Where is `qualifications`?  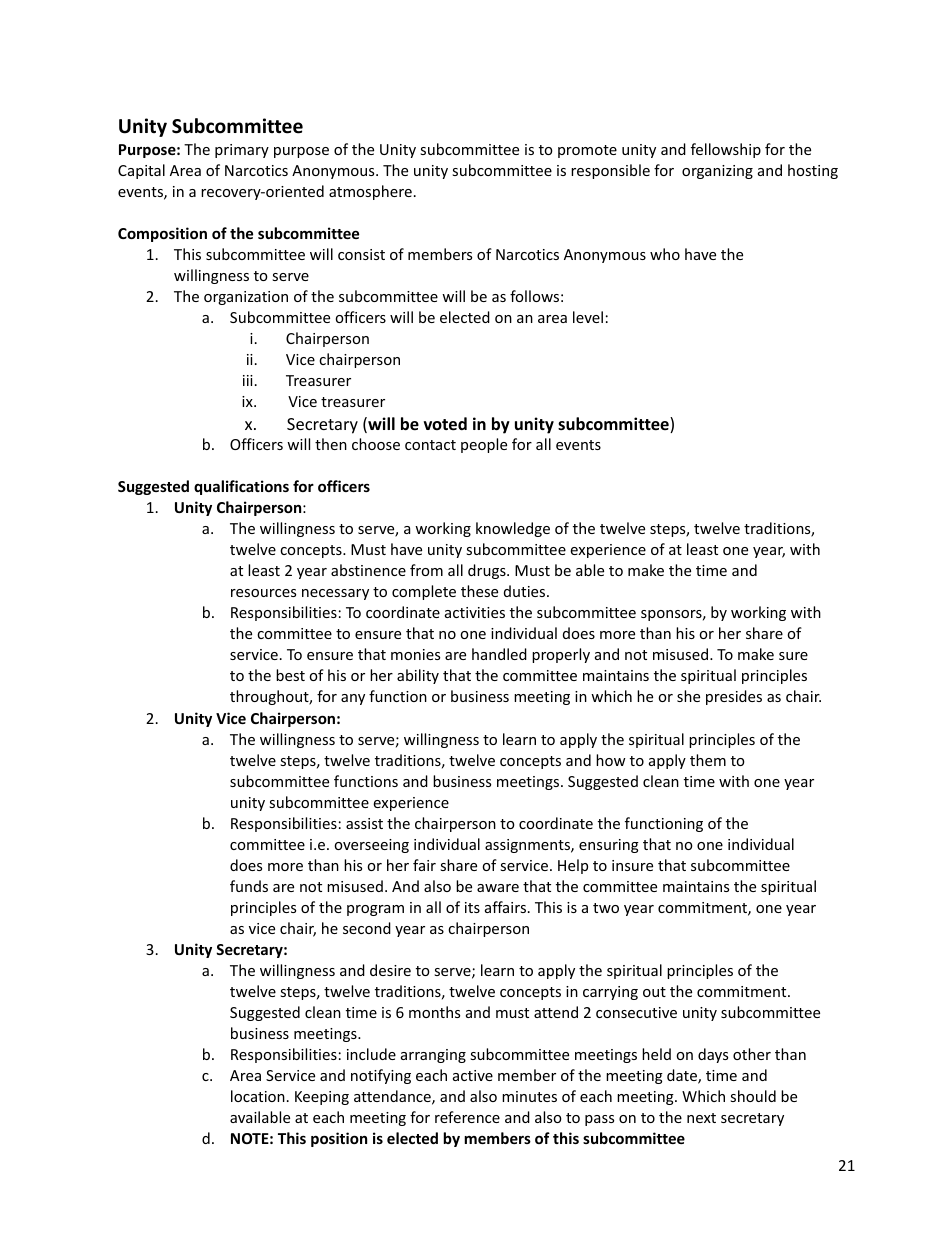
qualifications is located at coordinates (241, 487).
